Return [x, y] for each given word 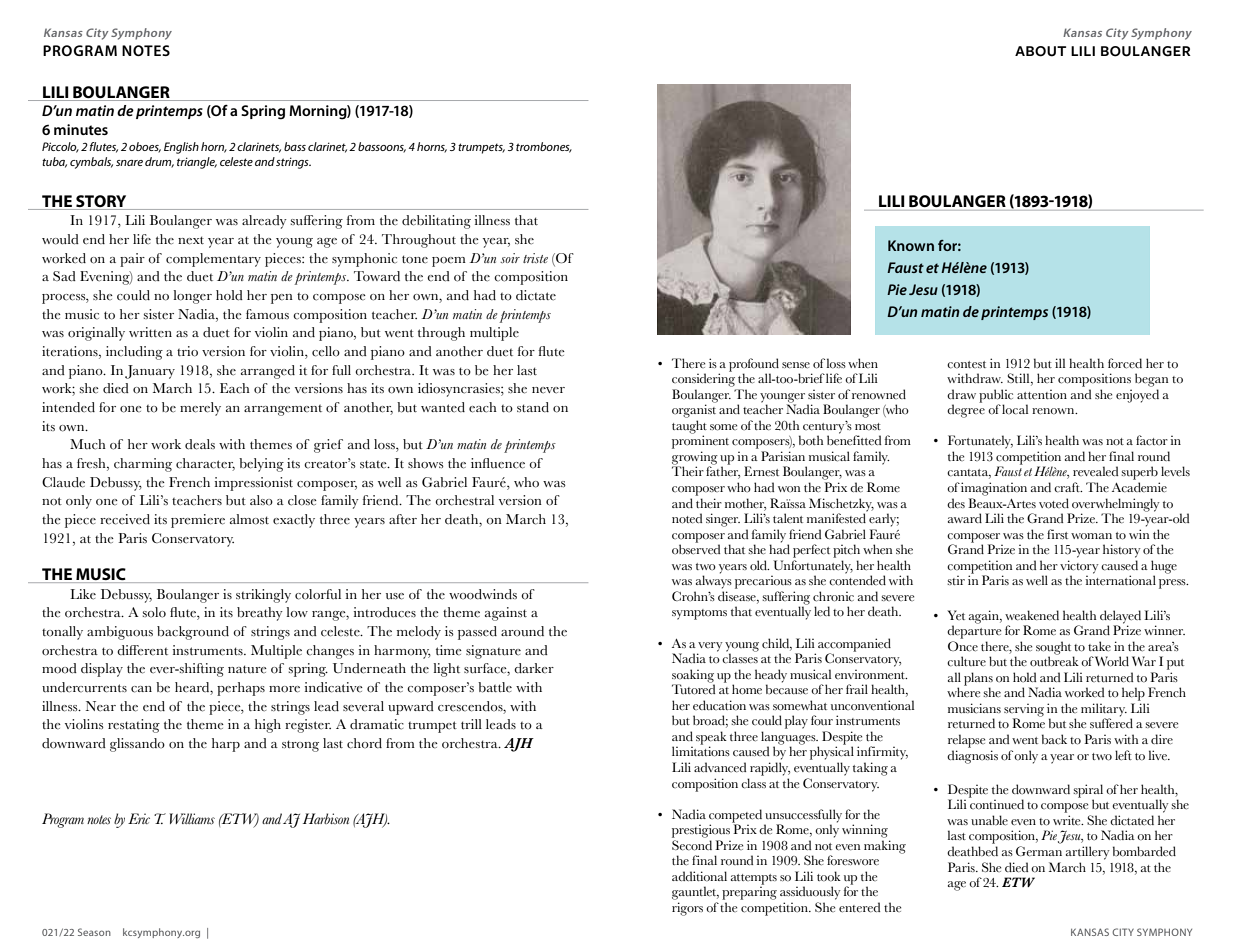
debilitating [436, 222]
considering [703, 379]
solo [154, 612]
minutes [81, 129]
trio [187, 351]
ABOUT [1040, 51]
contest [966, 365]
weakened [1032, 615]
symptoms [699, 614]
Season [94, 932]
